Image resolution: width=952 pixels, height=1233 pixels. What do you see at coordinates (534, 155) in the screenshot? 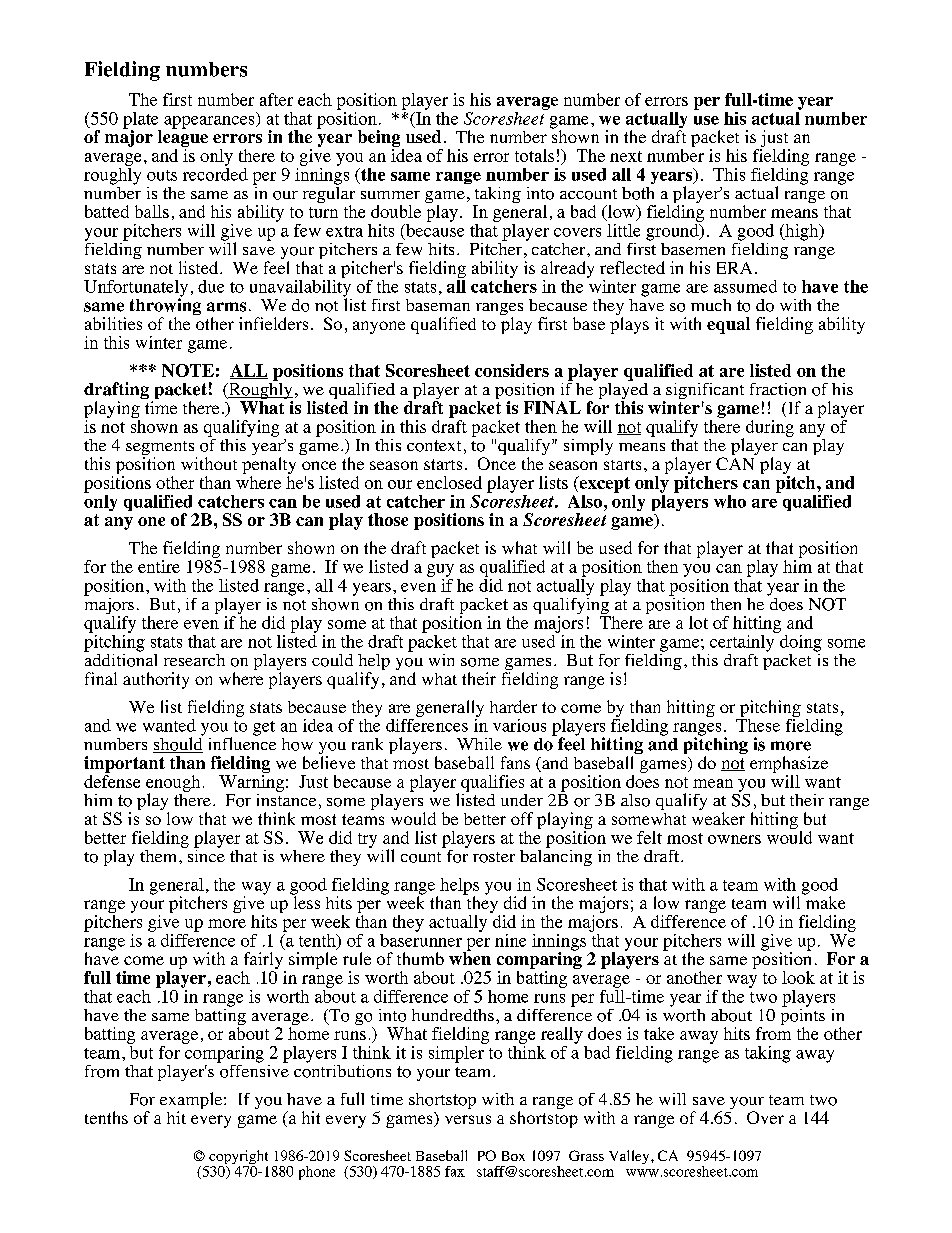
I see `totals` at bounding box center [534, 155].
